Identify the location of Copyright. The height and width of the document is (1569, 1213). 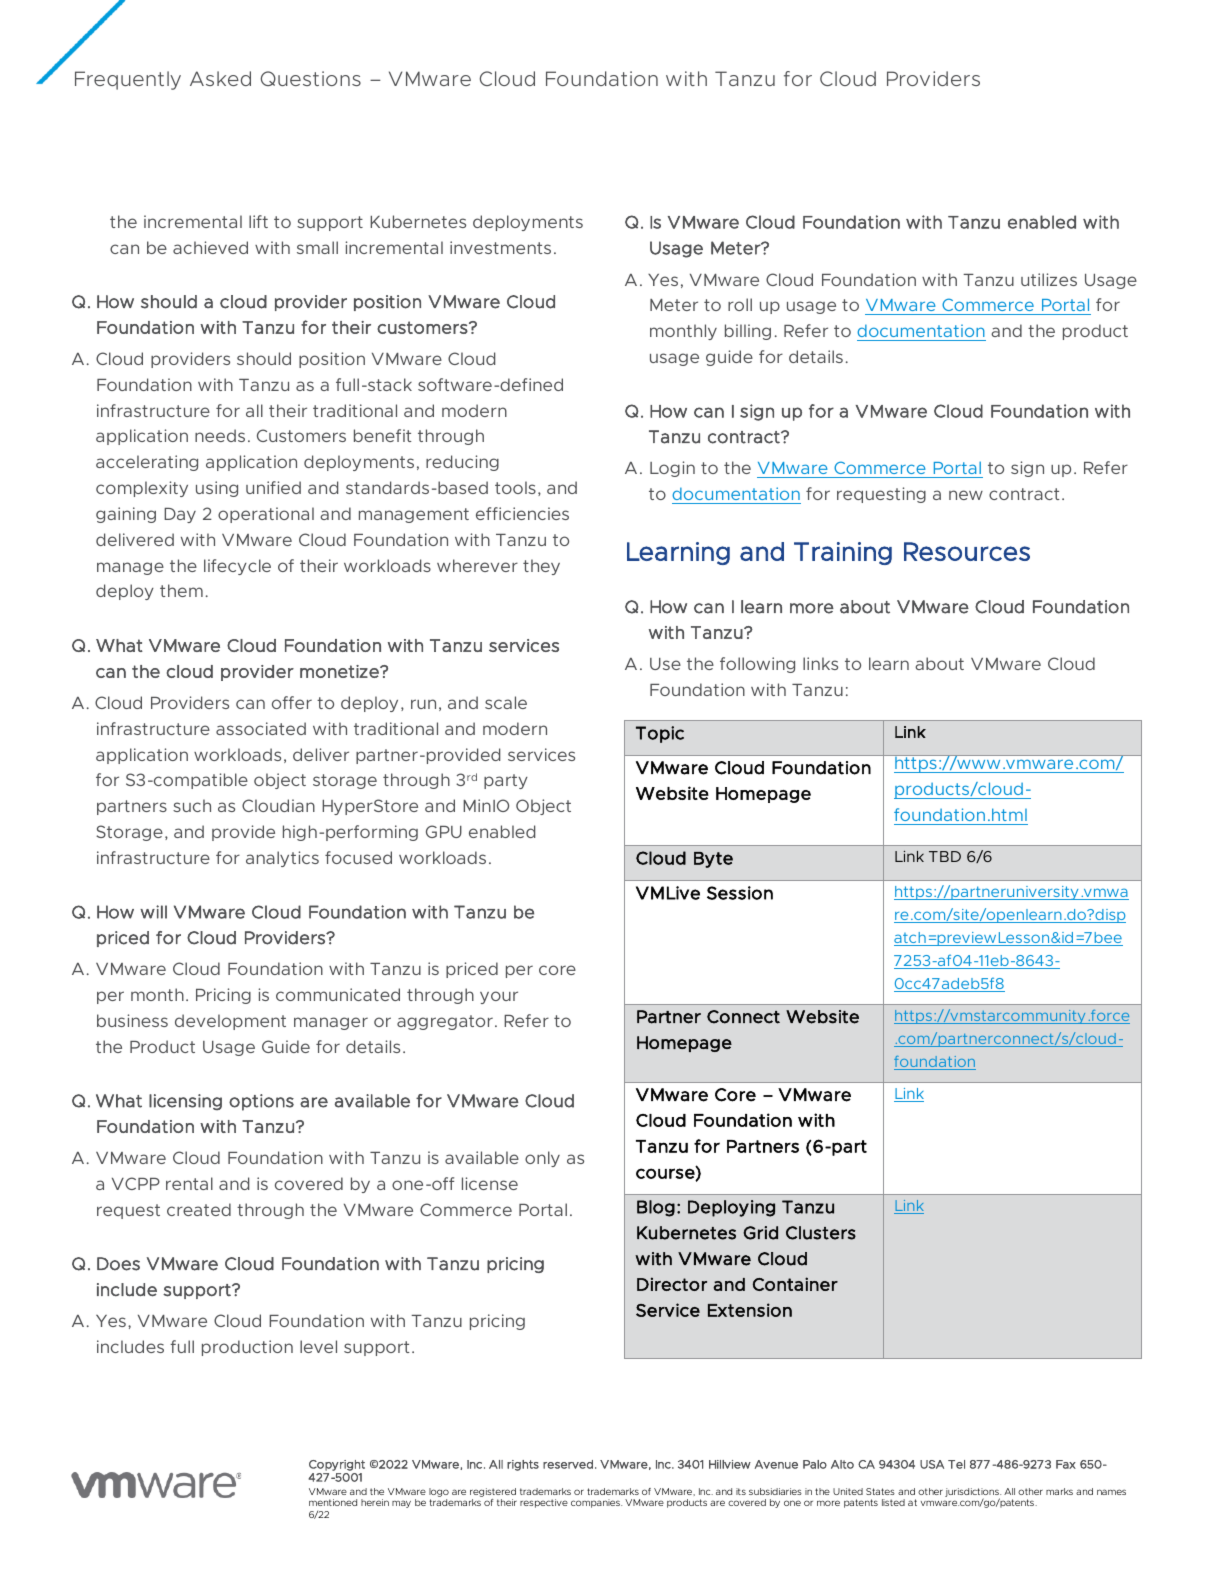
(337, 1465).
